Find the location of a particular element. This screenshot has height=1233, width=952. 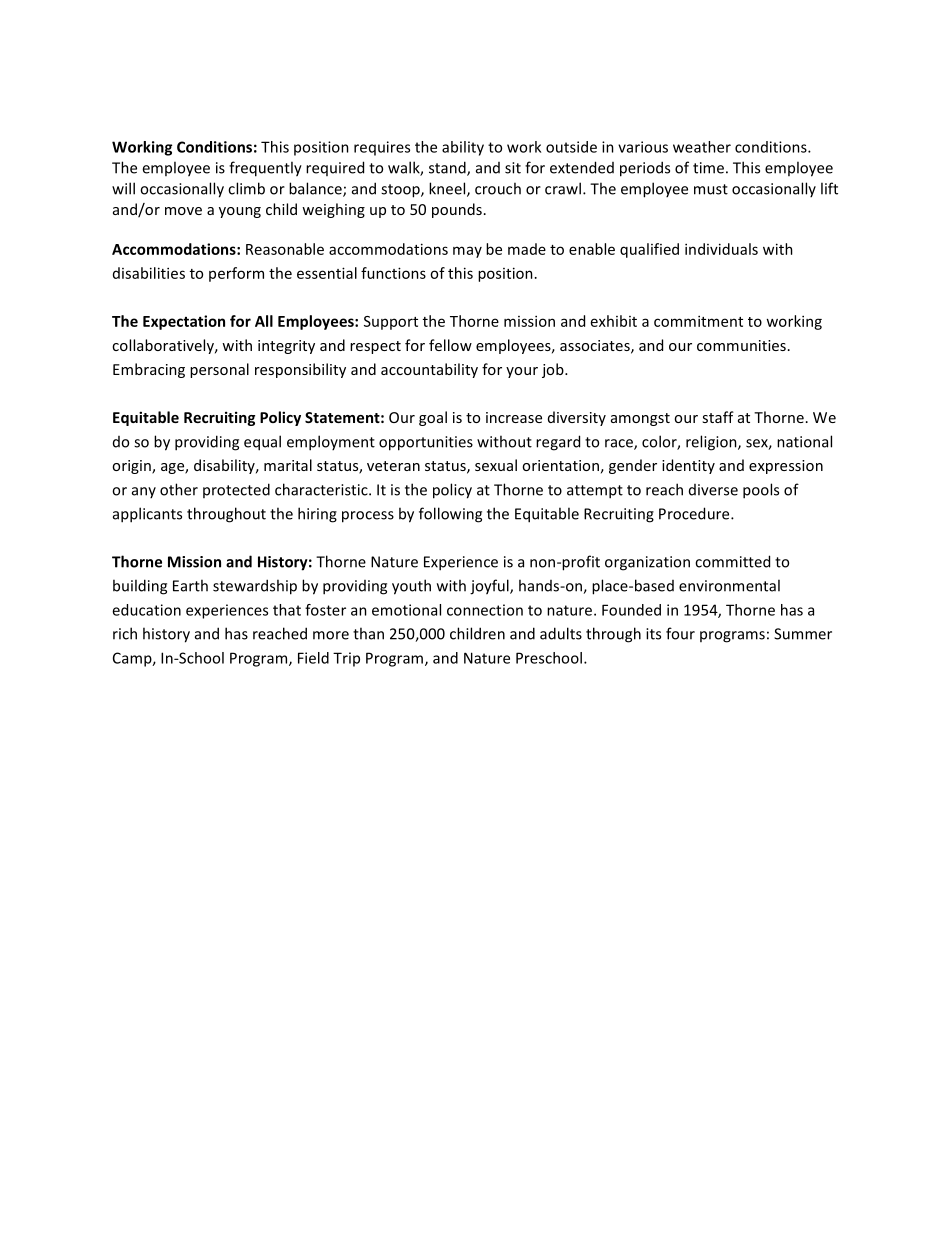

perform is located at coordinates (236, 274).
